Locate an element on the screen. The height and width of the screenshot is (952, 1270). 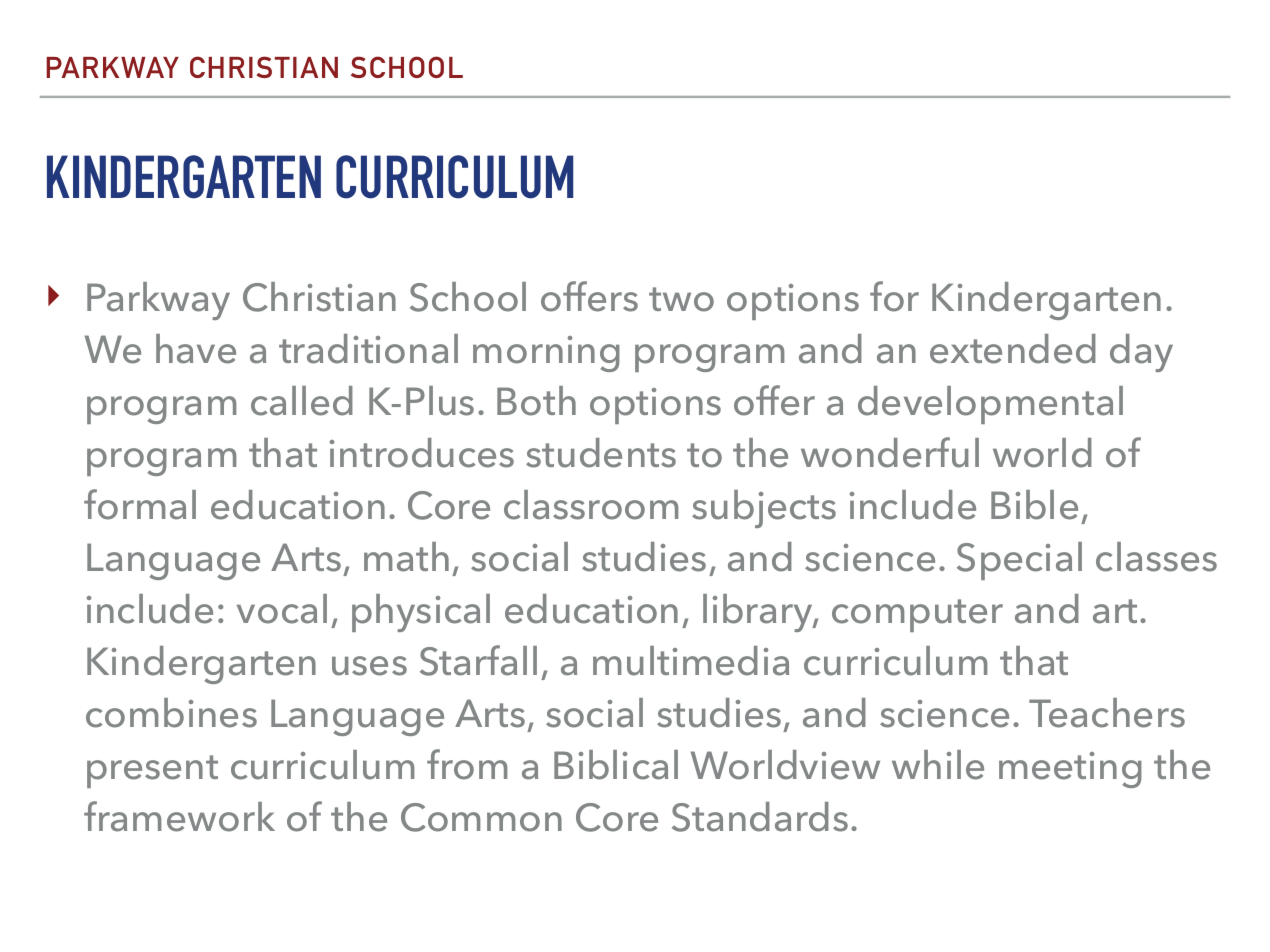
framework is located at coordinates (179, 816).
